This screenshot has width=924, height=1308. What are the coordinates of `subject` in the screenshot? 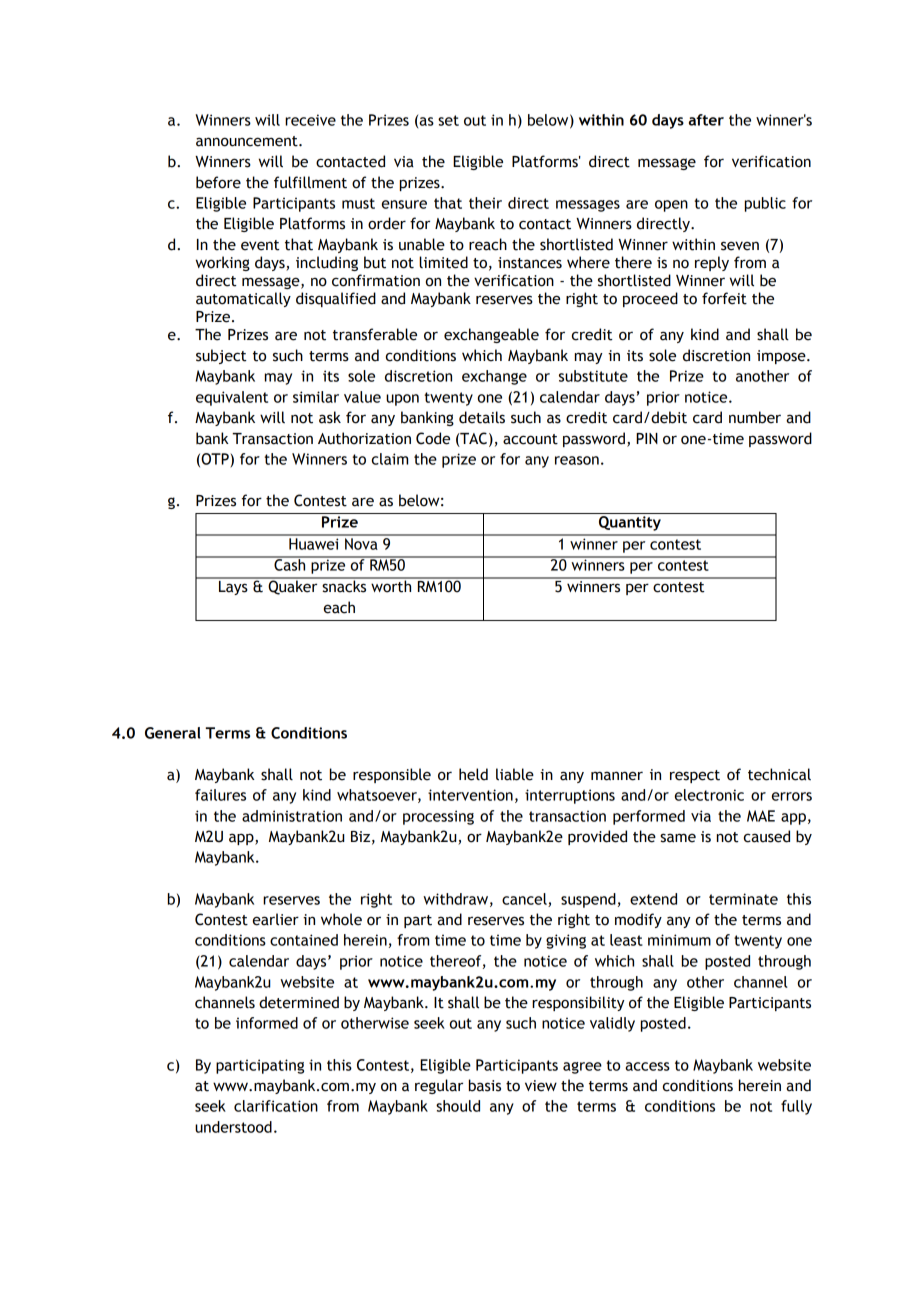 It's located at (221, 356).
